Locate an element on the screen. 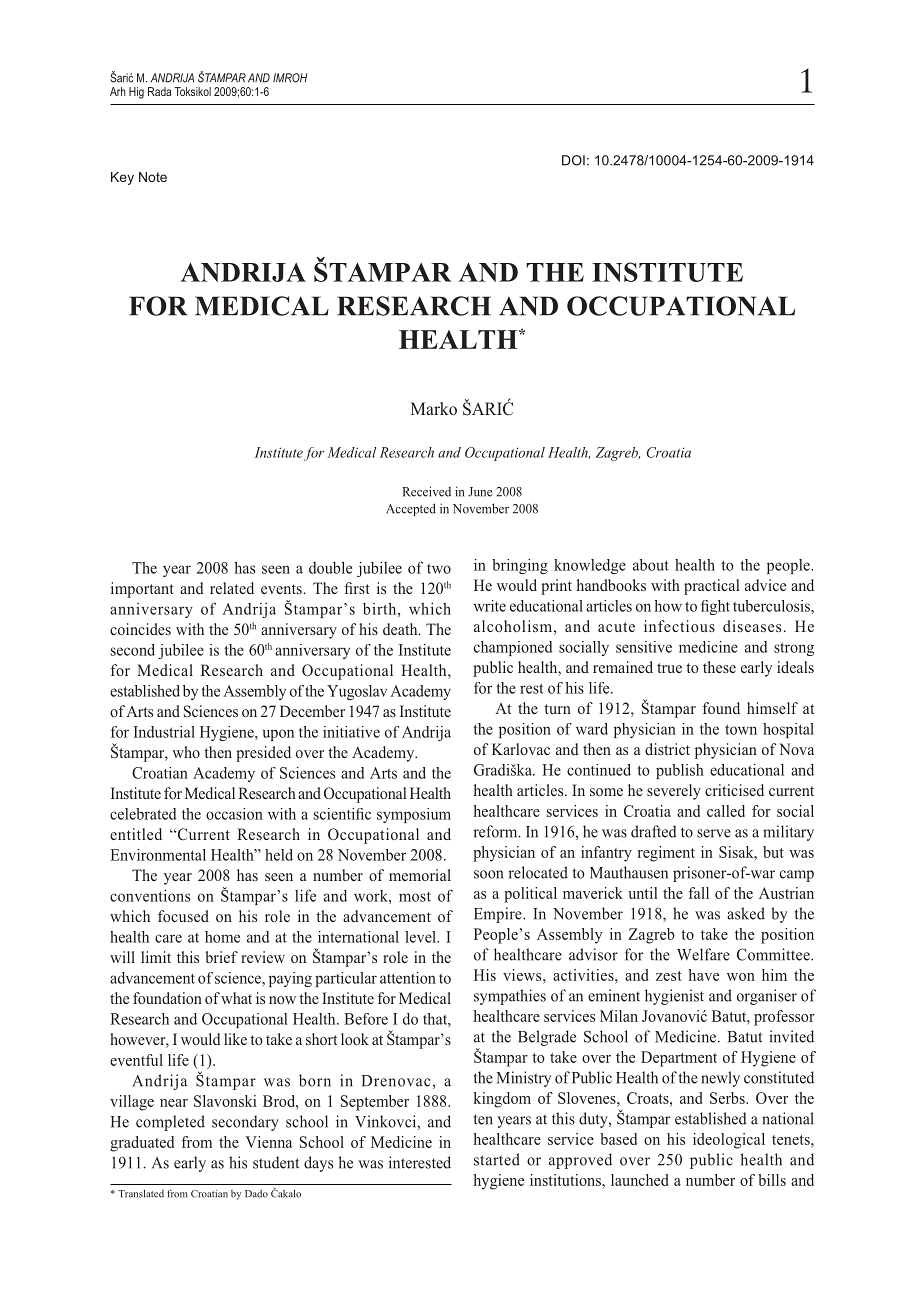 Image resolution: width=924 pixels, height=1308 pixels. these is located at coordinates (719, 667).
